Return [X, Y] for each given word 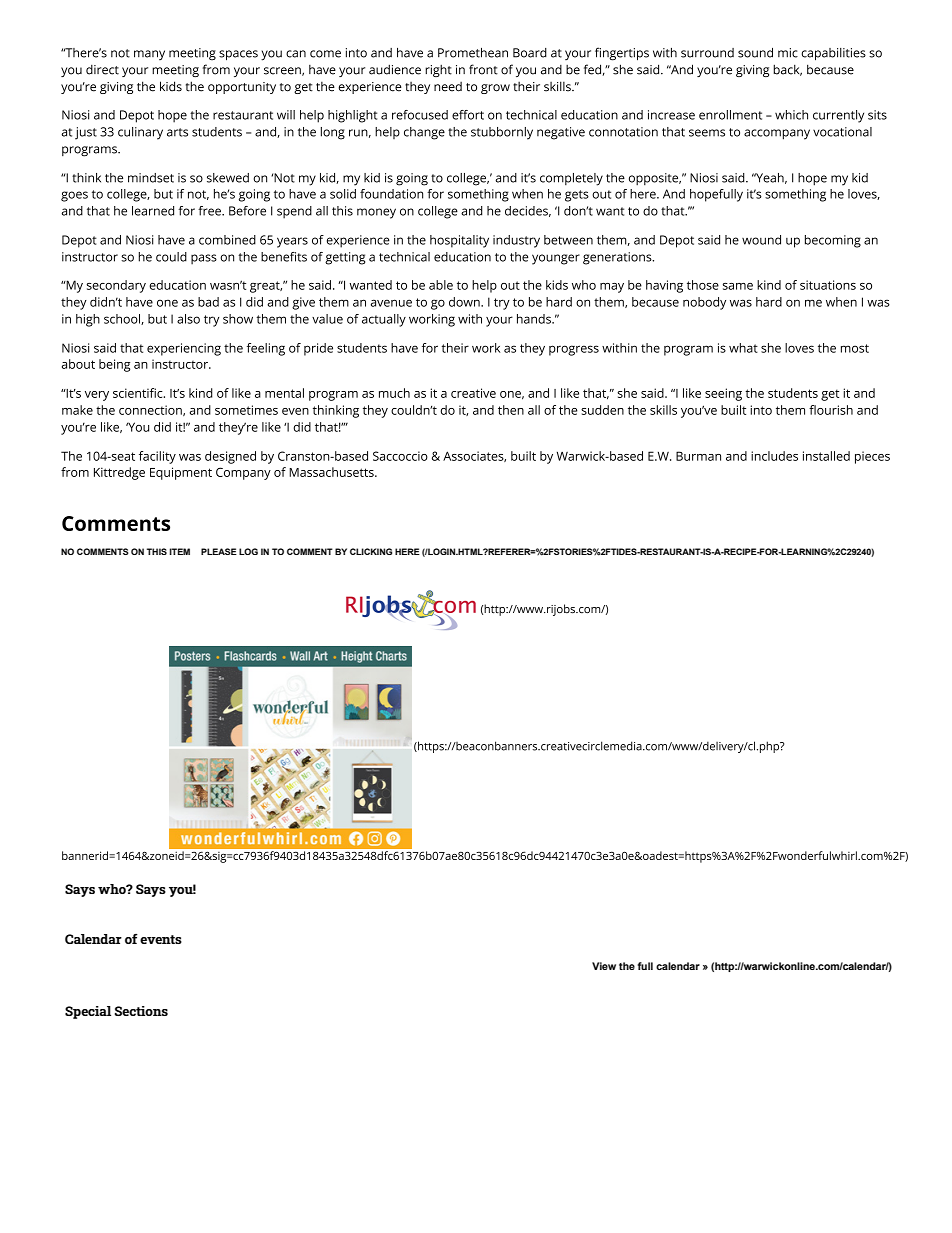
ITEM [180, 551]
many [149, 55]
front [483, 69]
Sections [141, 1011]
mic [788, 53]
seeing [723, 394]
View [604, 966]
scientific [139, 393]
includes [774, 456]
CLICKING [371, 551]
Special [88, 1012]
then [511, 410]
